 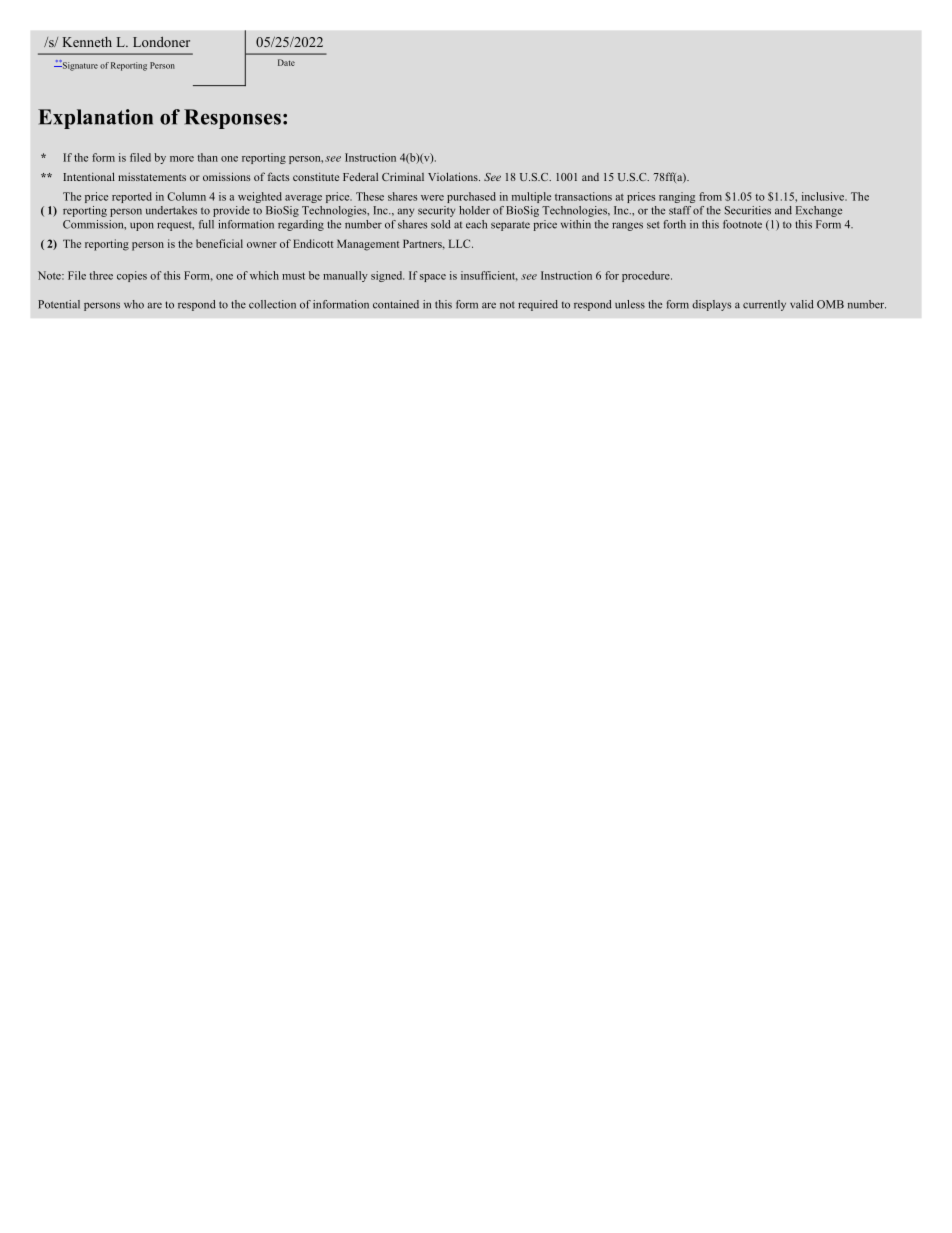 I want to click on Responses, so click(x=232, y=119).
